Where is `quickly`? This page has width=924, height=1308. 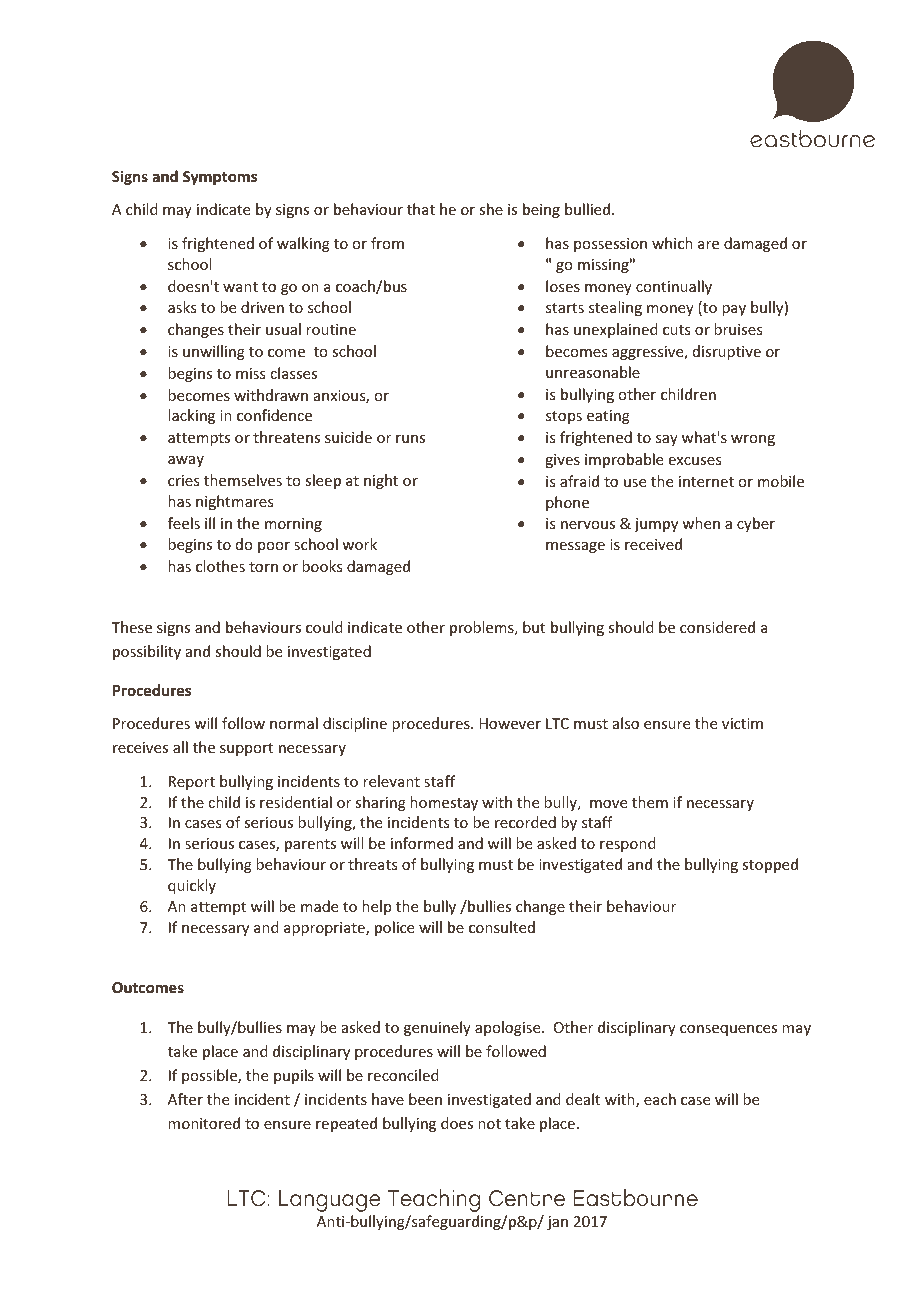 quickly is located at coordinates (192, 886).
